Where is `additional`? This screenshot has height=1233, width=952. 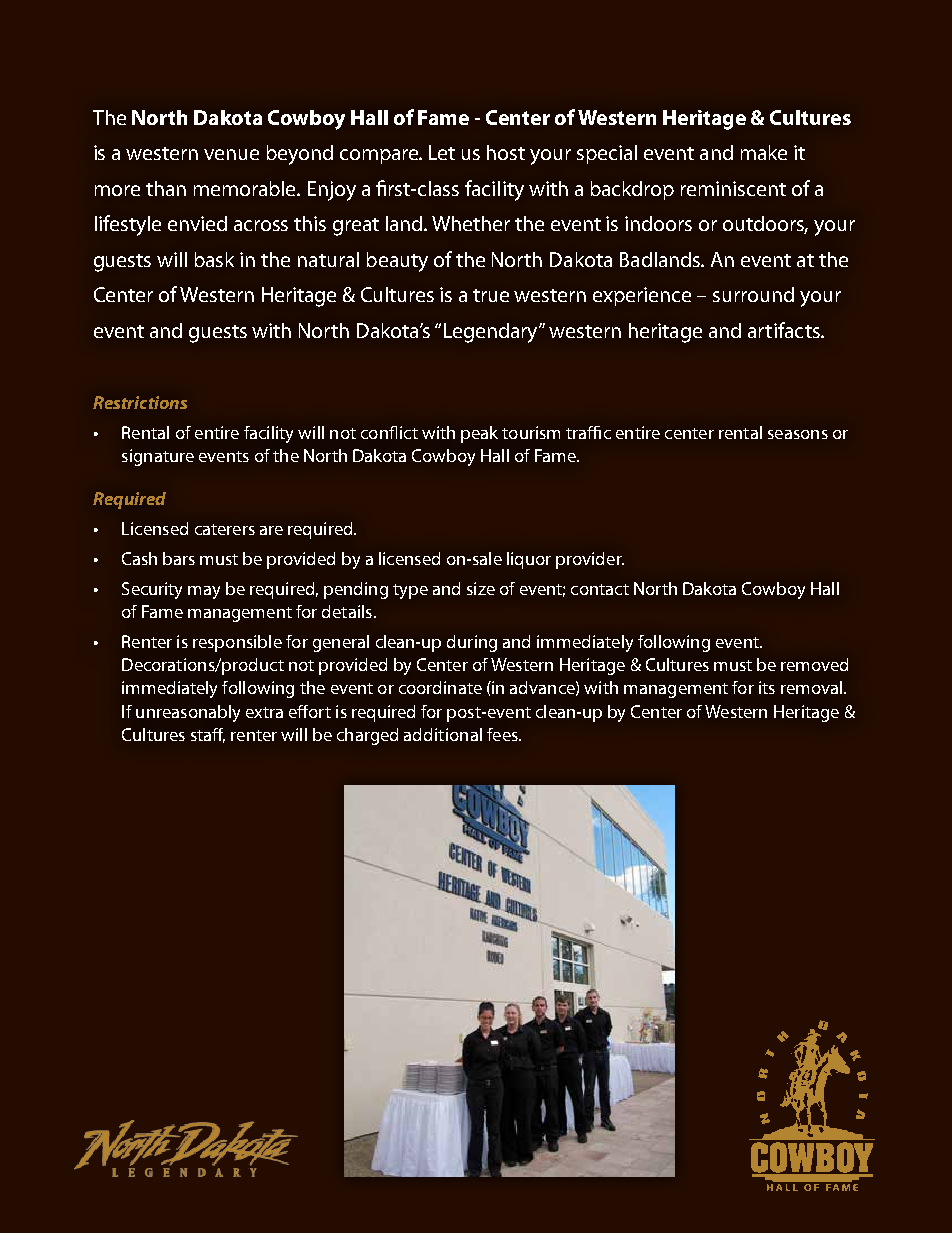
additional is located at coordinates (443, 734).
